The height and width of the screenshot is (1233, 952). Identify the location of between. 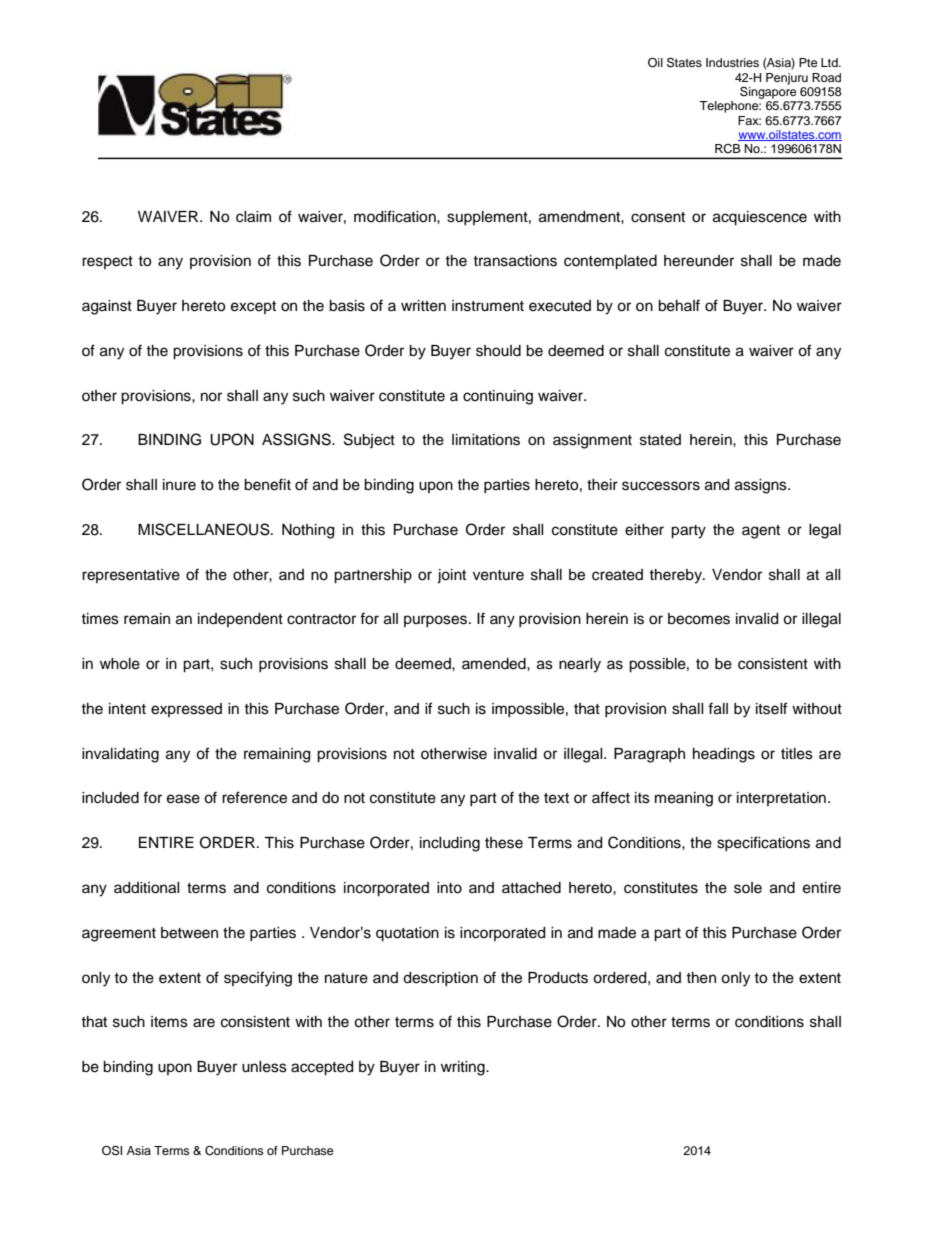
(189, 933).
